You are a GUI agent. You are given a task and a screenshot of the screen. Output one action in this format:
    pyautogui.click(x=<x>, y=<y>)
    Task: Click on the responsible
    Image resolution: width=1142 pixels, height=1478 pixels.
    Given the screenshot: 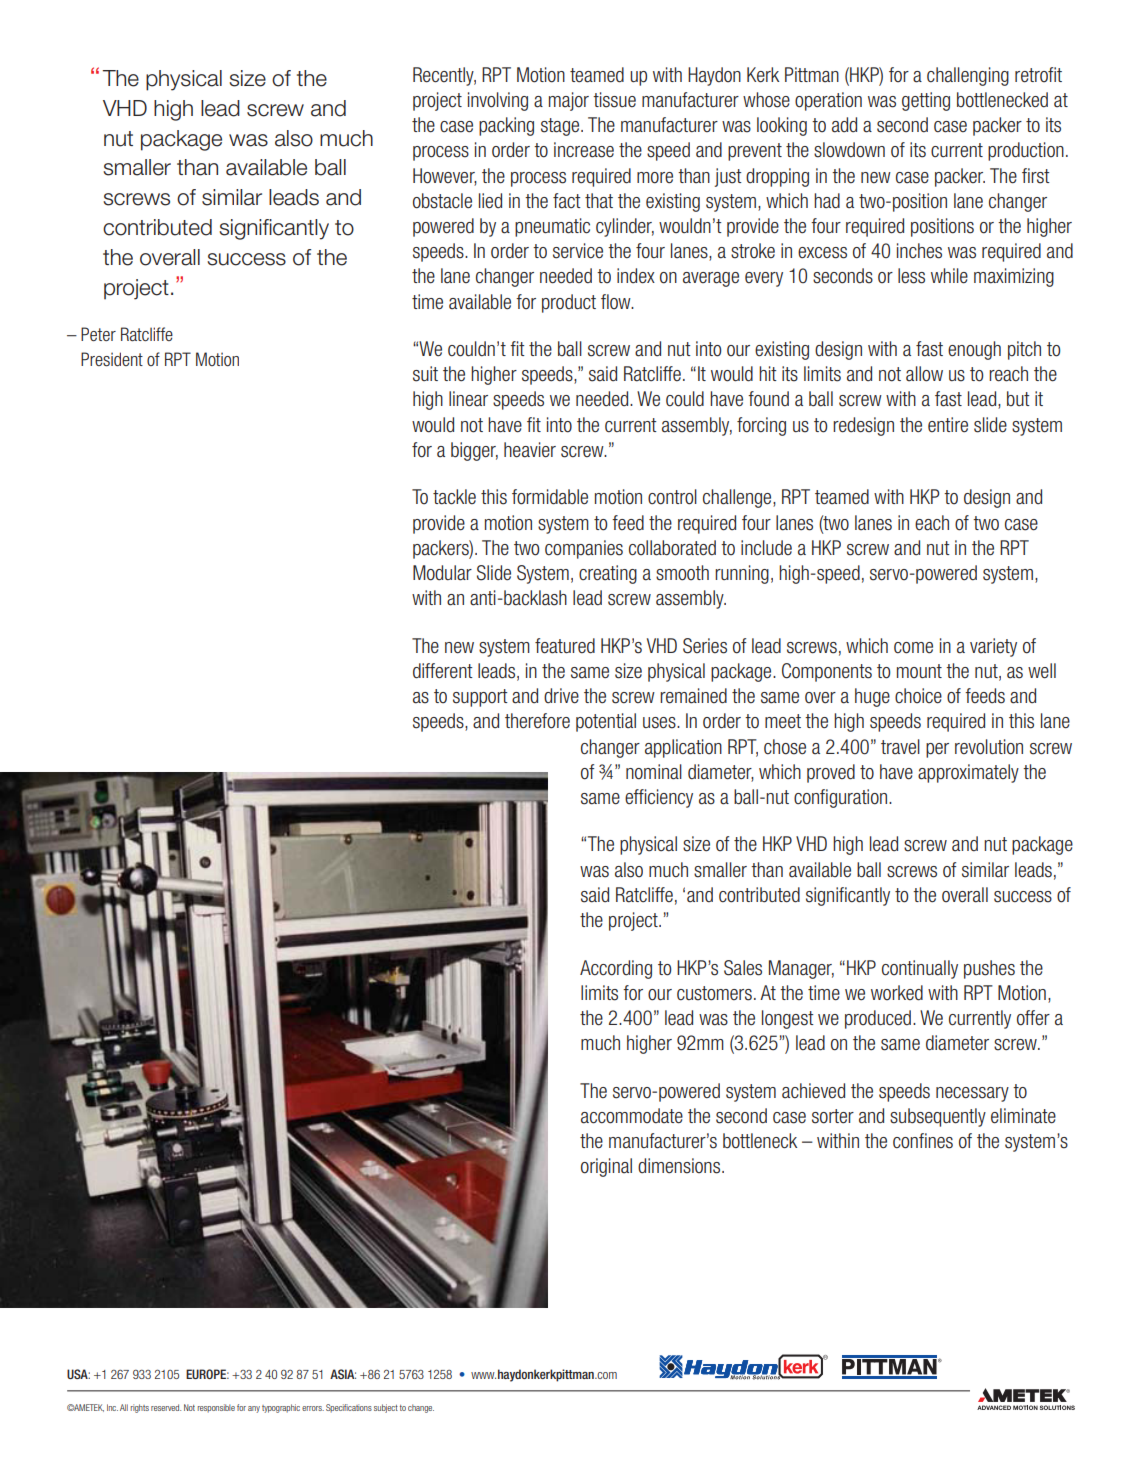 What is the action you would take?
    pyautogui.click(x=216, y=1408)
